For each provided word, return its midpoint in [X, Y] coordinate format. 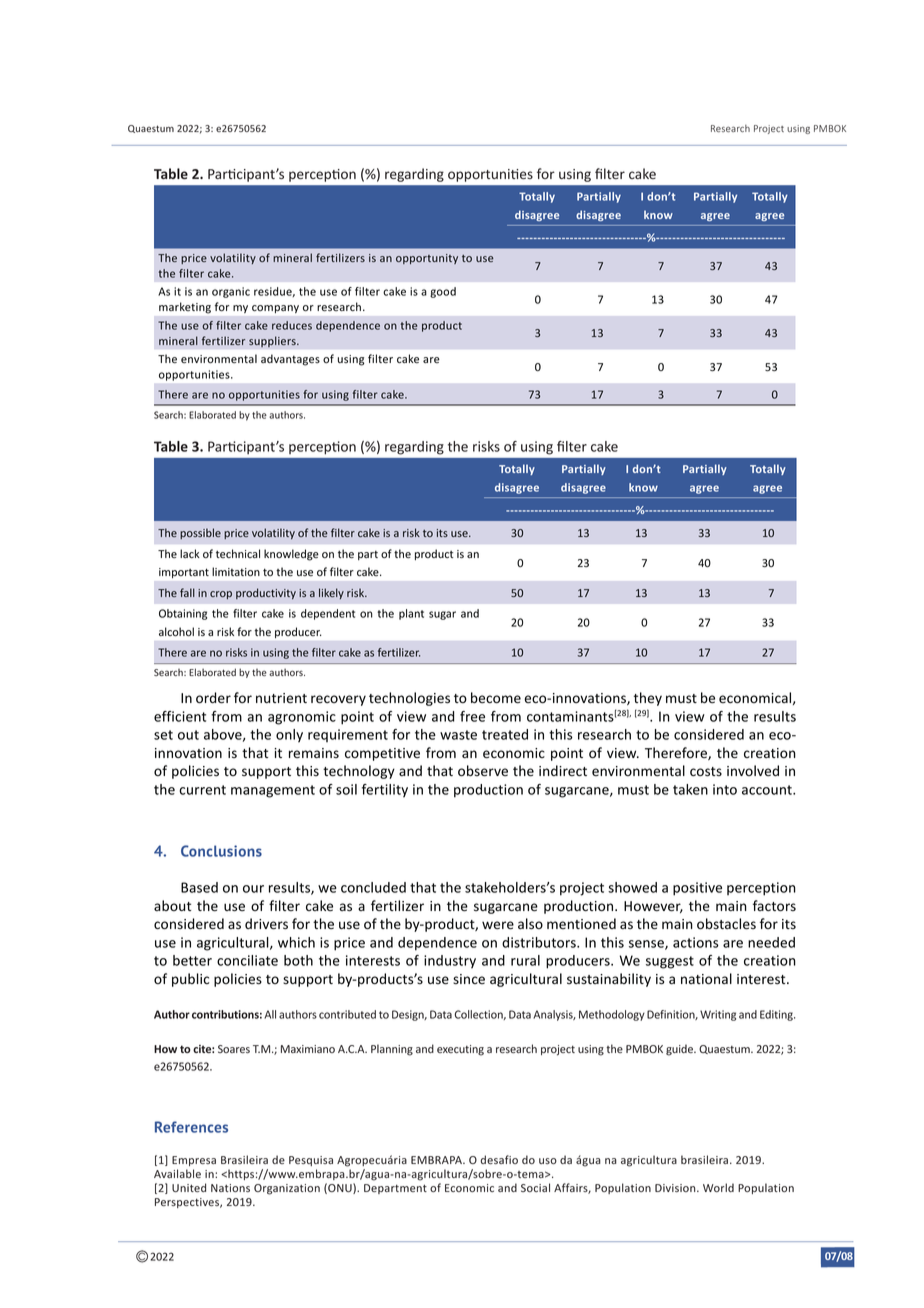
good [443, 292]
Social [535, 1187]
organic [231, 292]
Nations [230, 1188]
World [718, 1187]
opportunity [427, 259]
